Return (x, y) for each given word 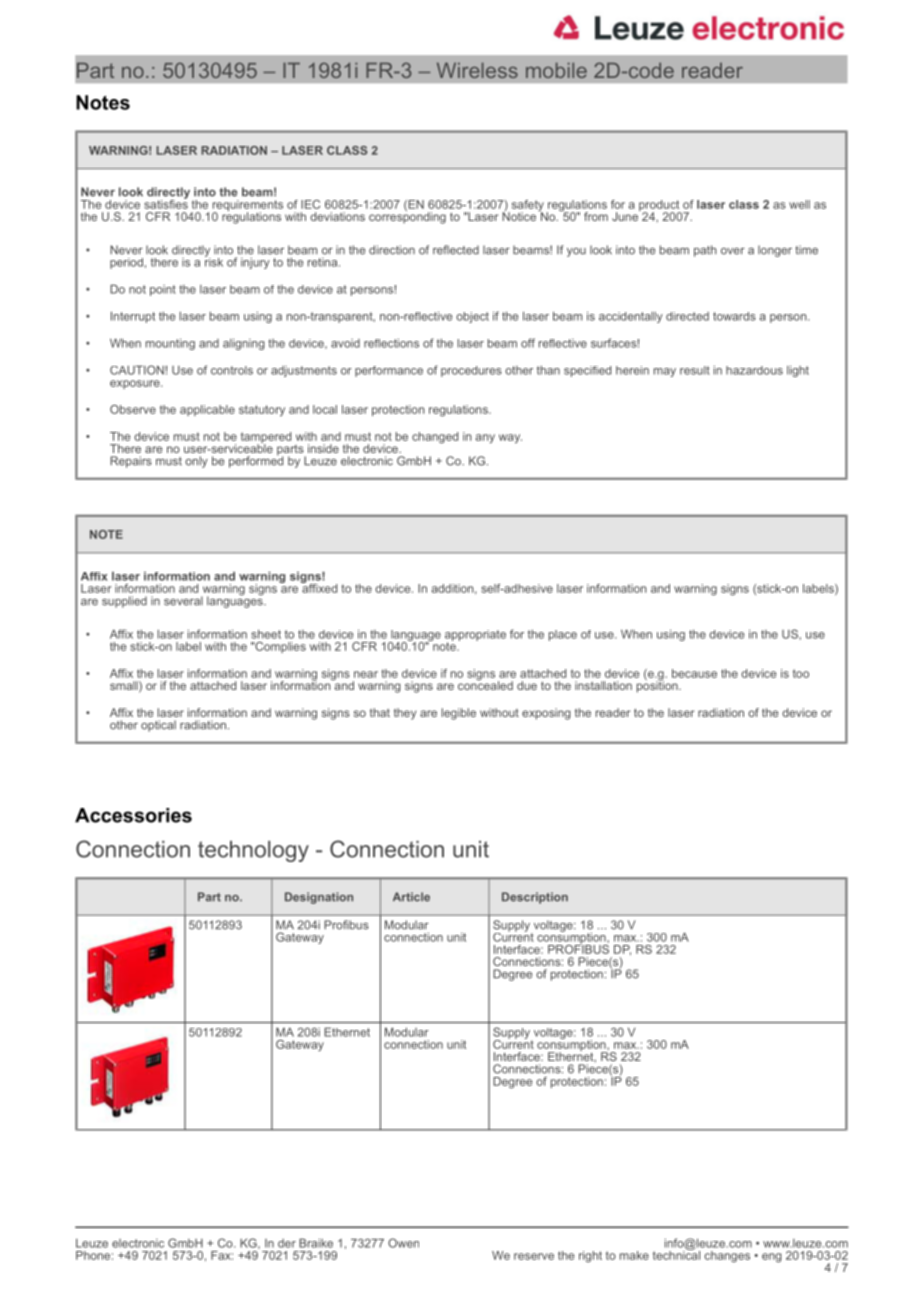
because (694, 673)
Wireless (477, 70)
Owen (403, 1243)
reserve (534, 1256)
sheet (266, 634)
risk (214, 261)
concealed (485, 684)
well (799, 204)
